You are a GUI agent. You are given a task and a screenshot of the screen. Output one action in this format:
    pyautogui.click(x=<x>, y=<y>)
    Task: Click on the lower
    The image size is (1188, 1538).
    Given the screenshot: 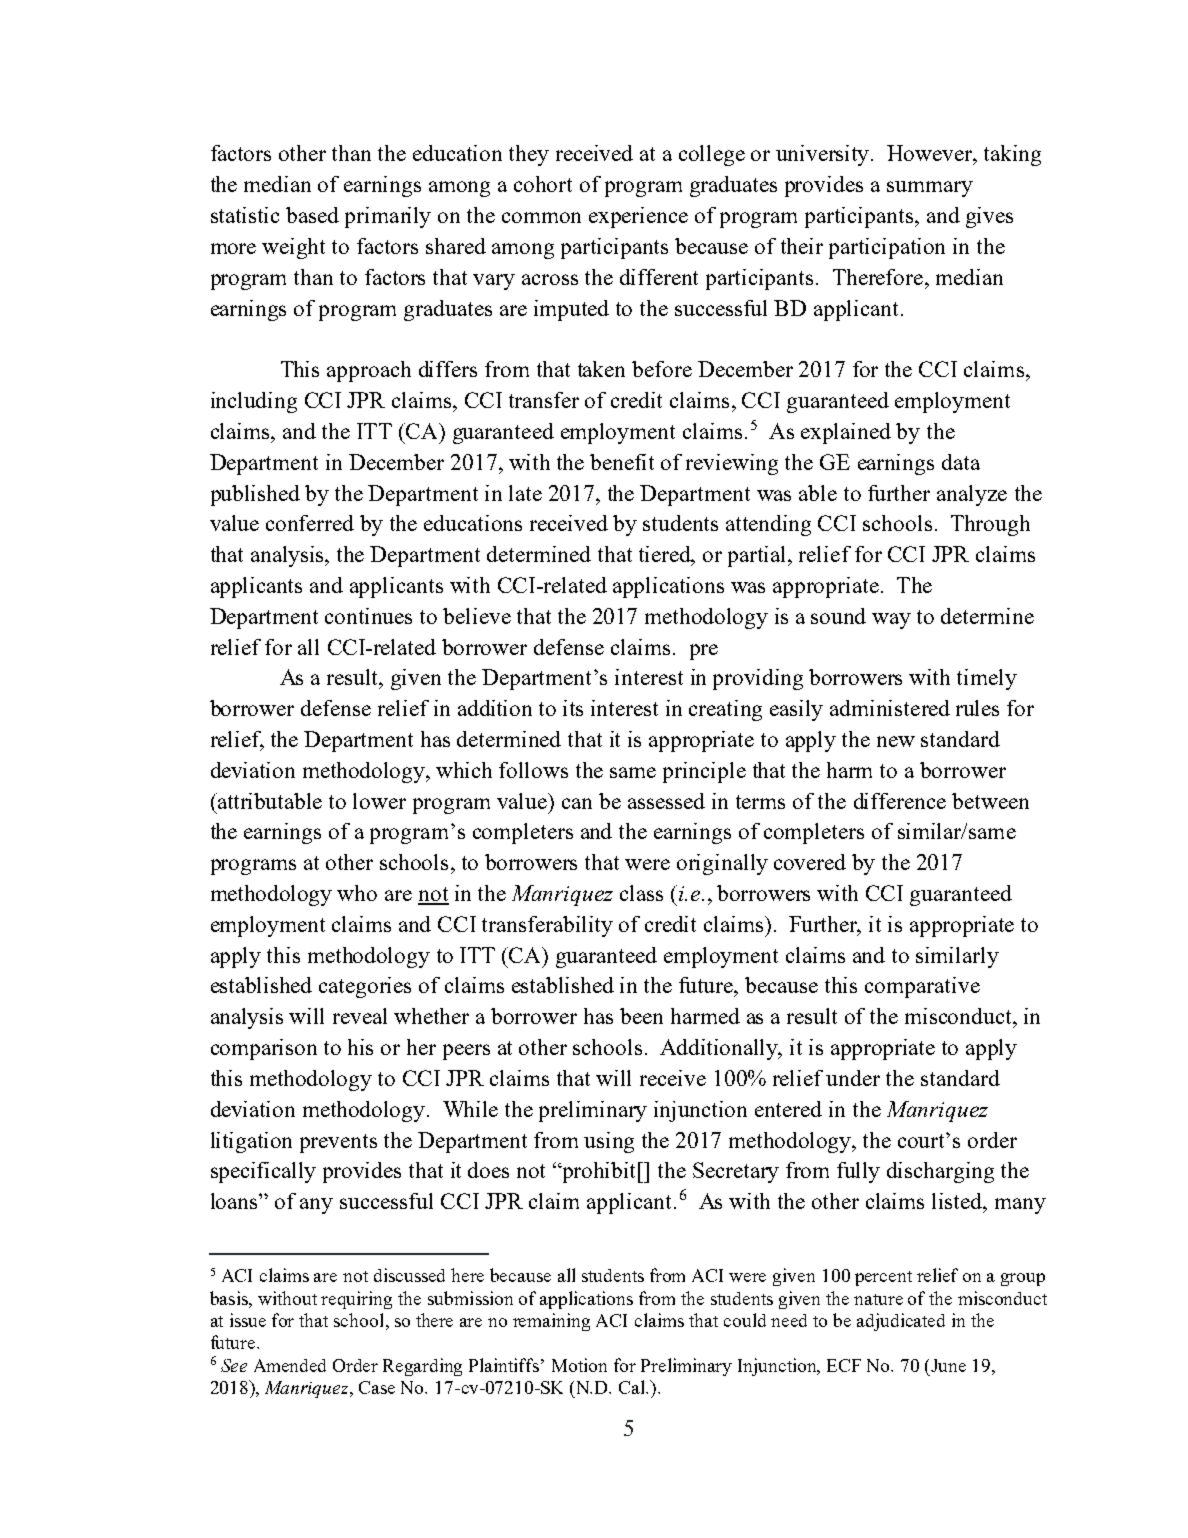 What is the action you would take?
    pyautogui.click(x=379, y=801)
